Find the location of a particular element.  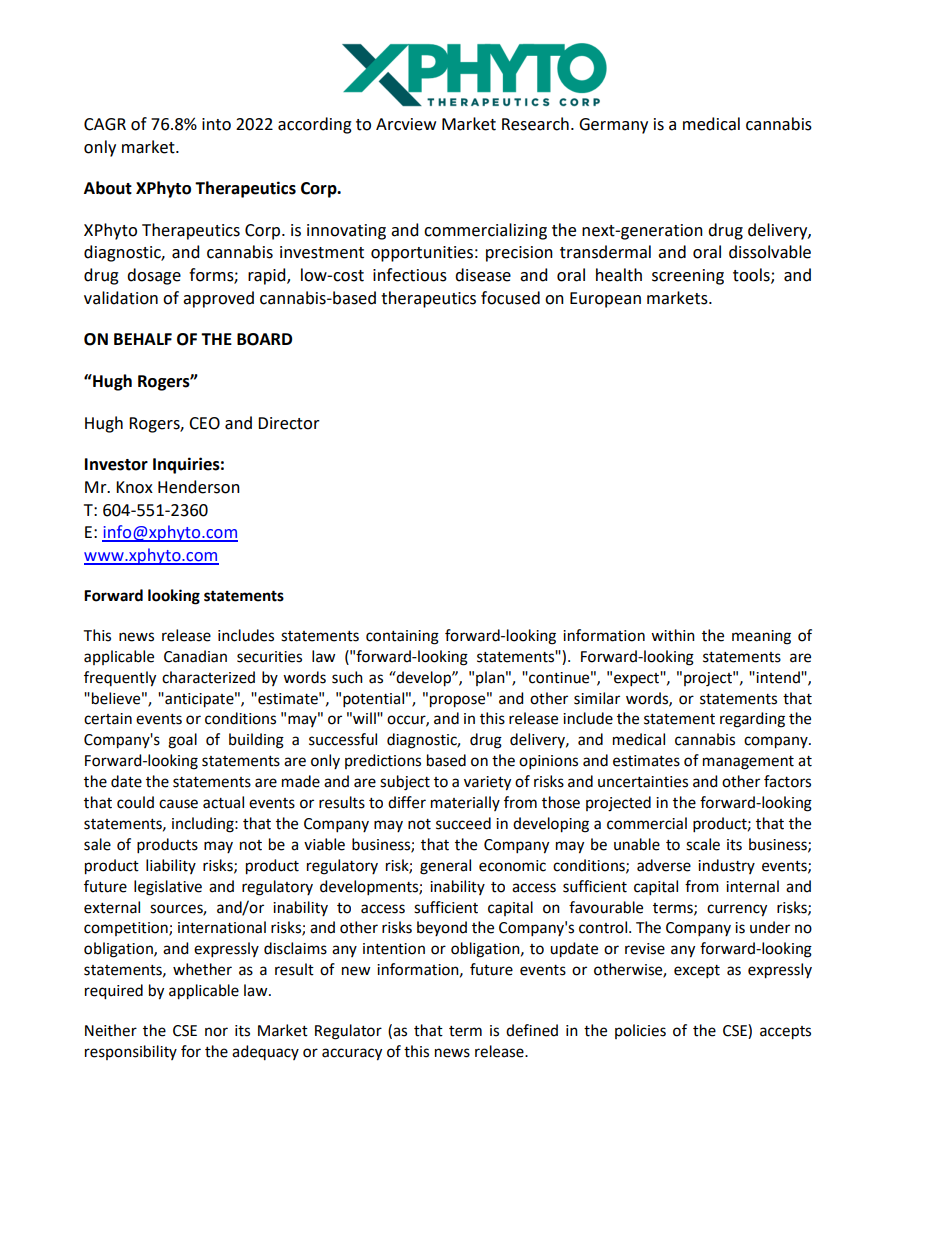

Germany is located at coordinates (613, 126).
